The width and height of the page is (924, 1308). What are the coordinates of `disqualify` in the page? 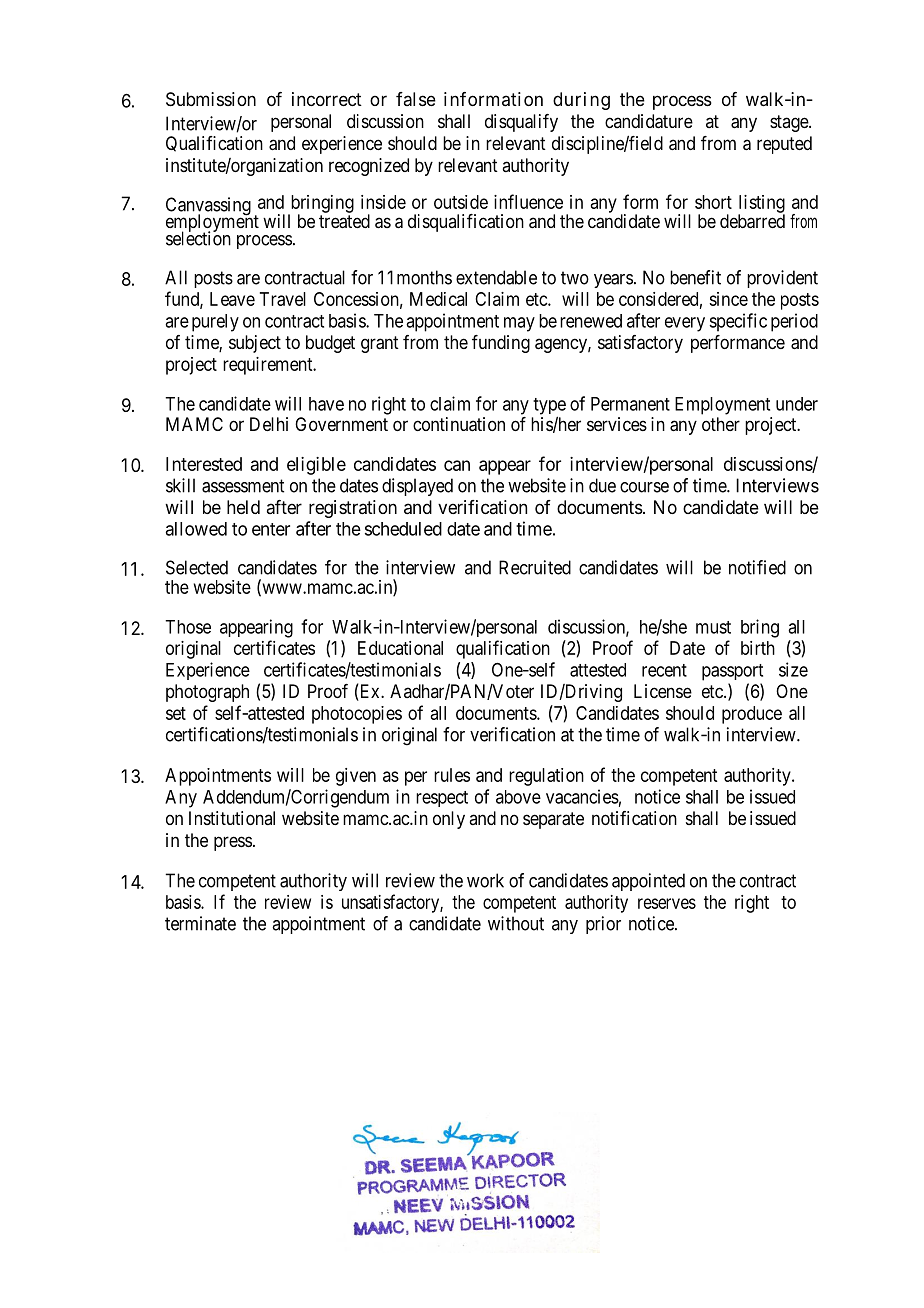 It's located at (521, 123).
